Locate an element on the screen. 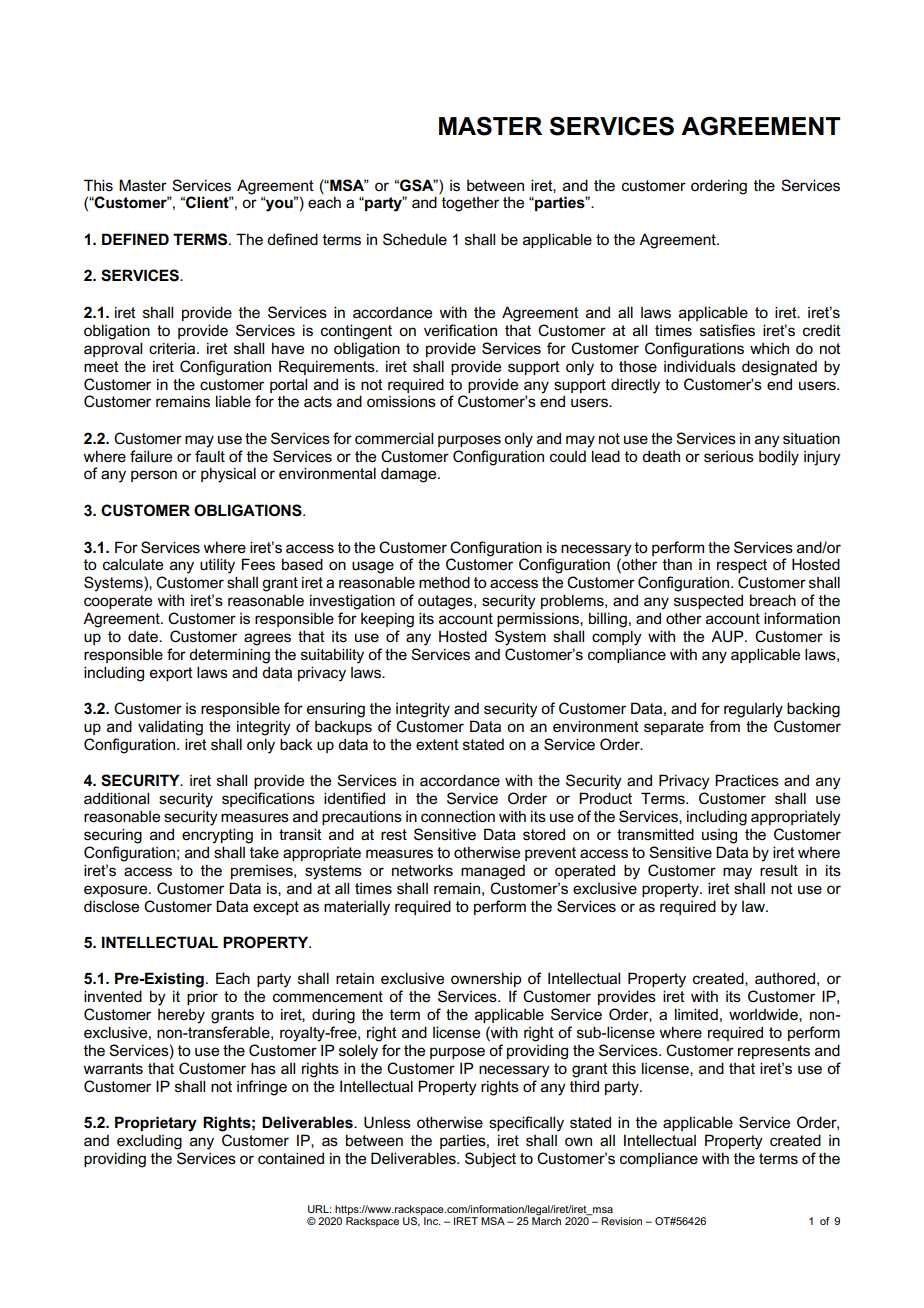  together is located at coordinates (470, 204).
